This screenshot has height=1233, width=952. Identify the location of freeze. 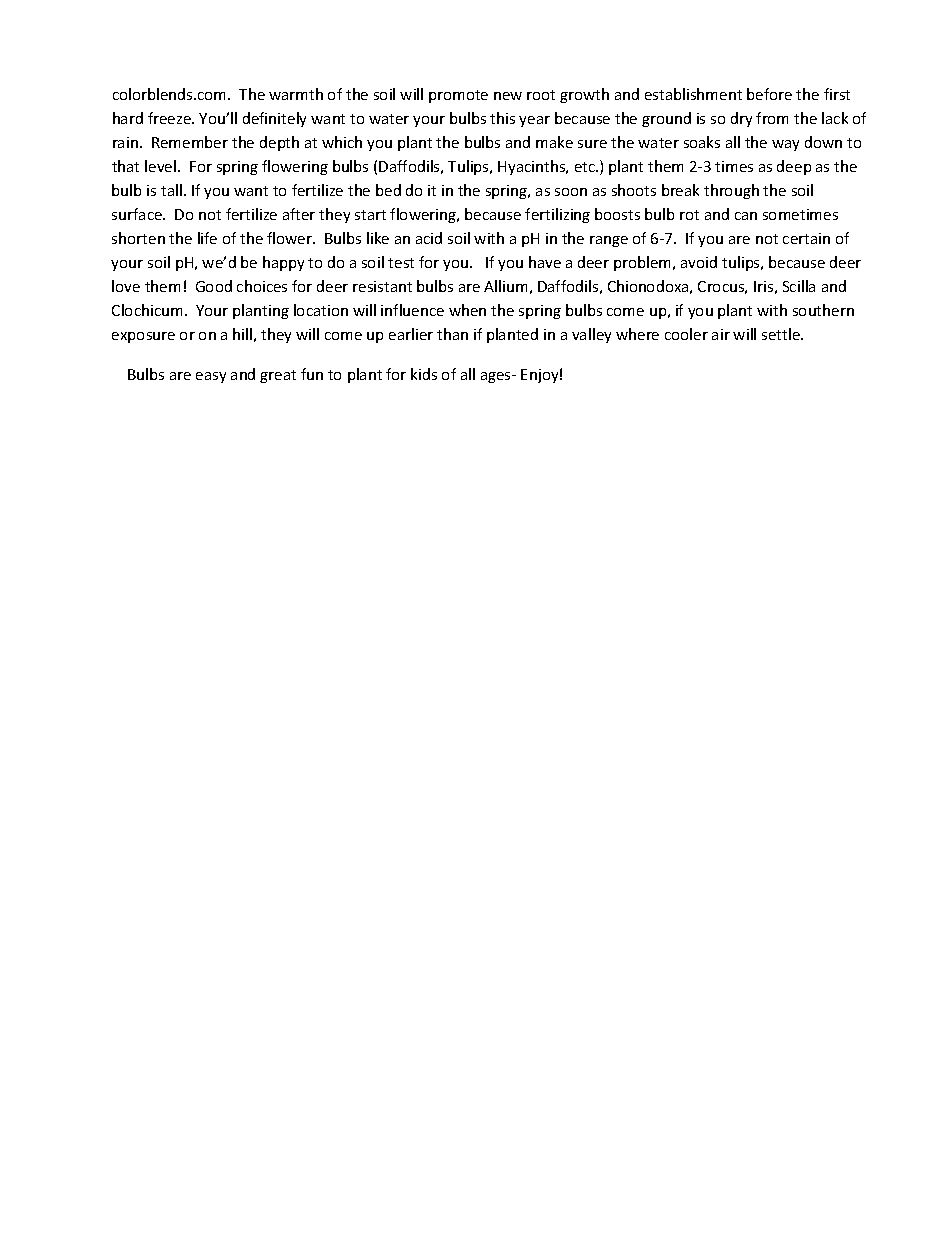
(170, 118).
